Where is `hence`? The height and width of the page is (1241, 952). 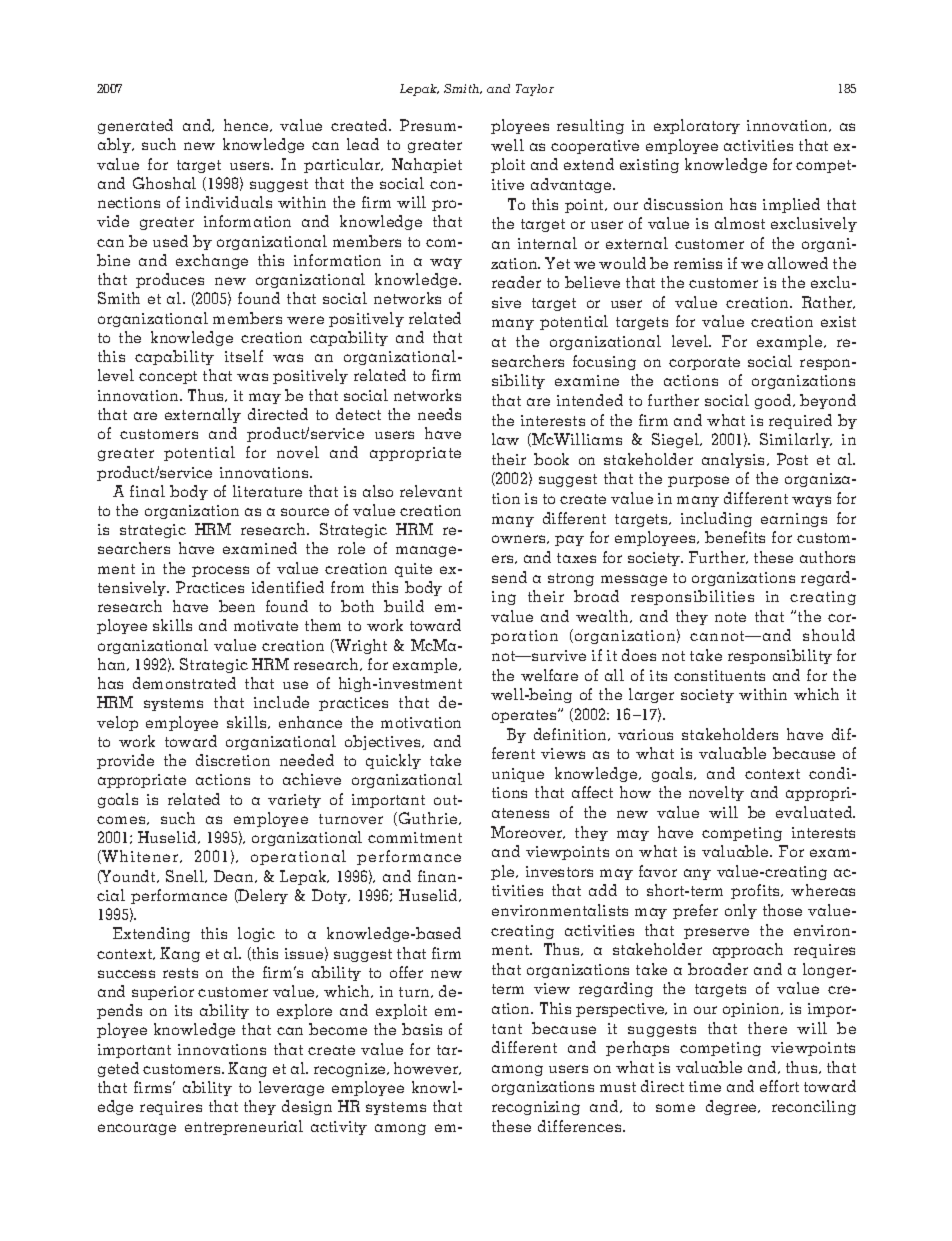 hence is located at coordinates (247, 125).
